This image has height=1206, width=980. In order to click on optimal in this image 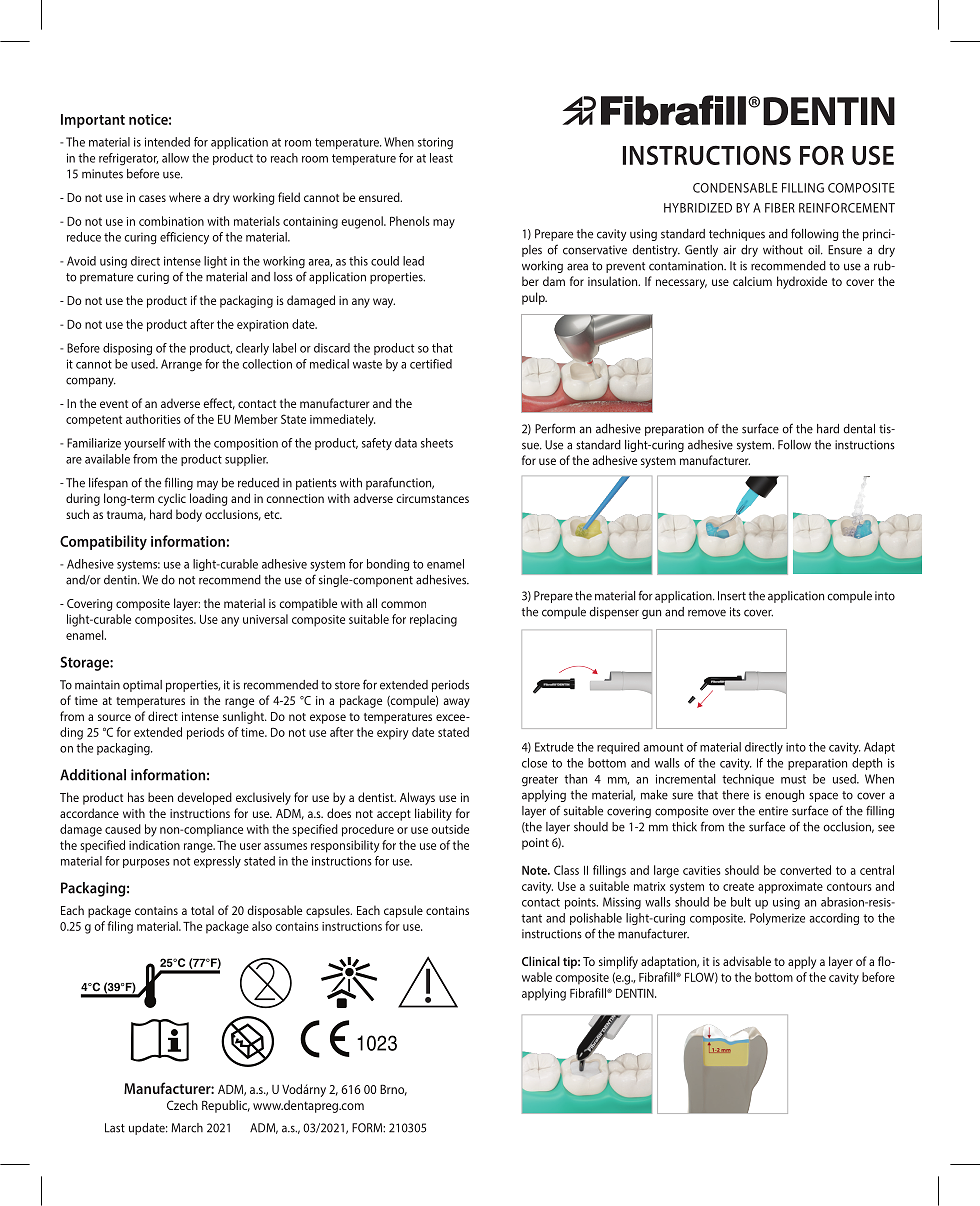, I will do `click(142, 686)`.
